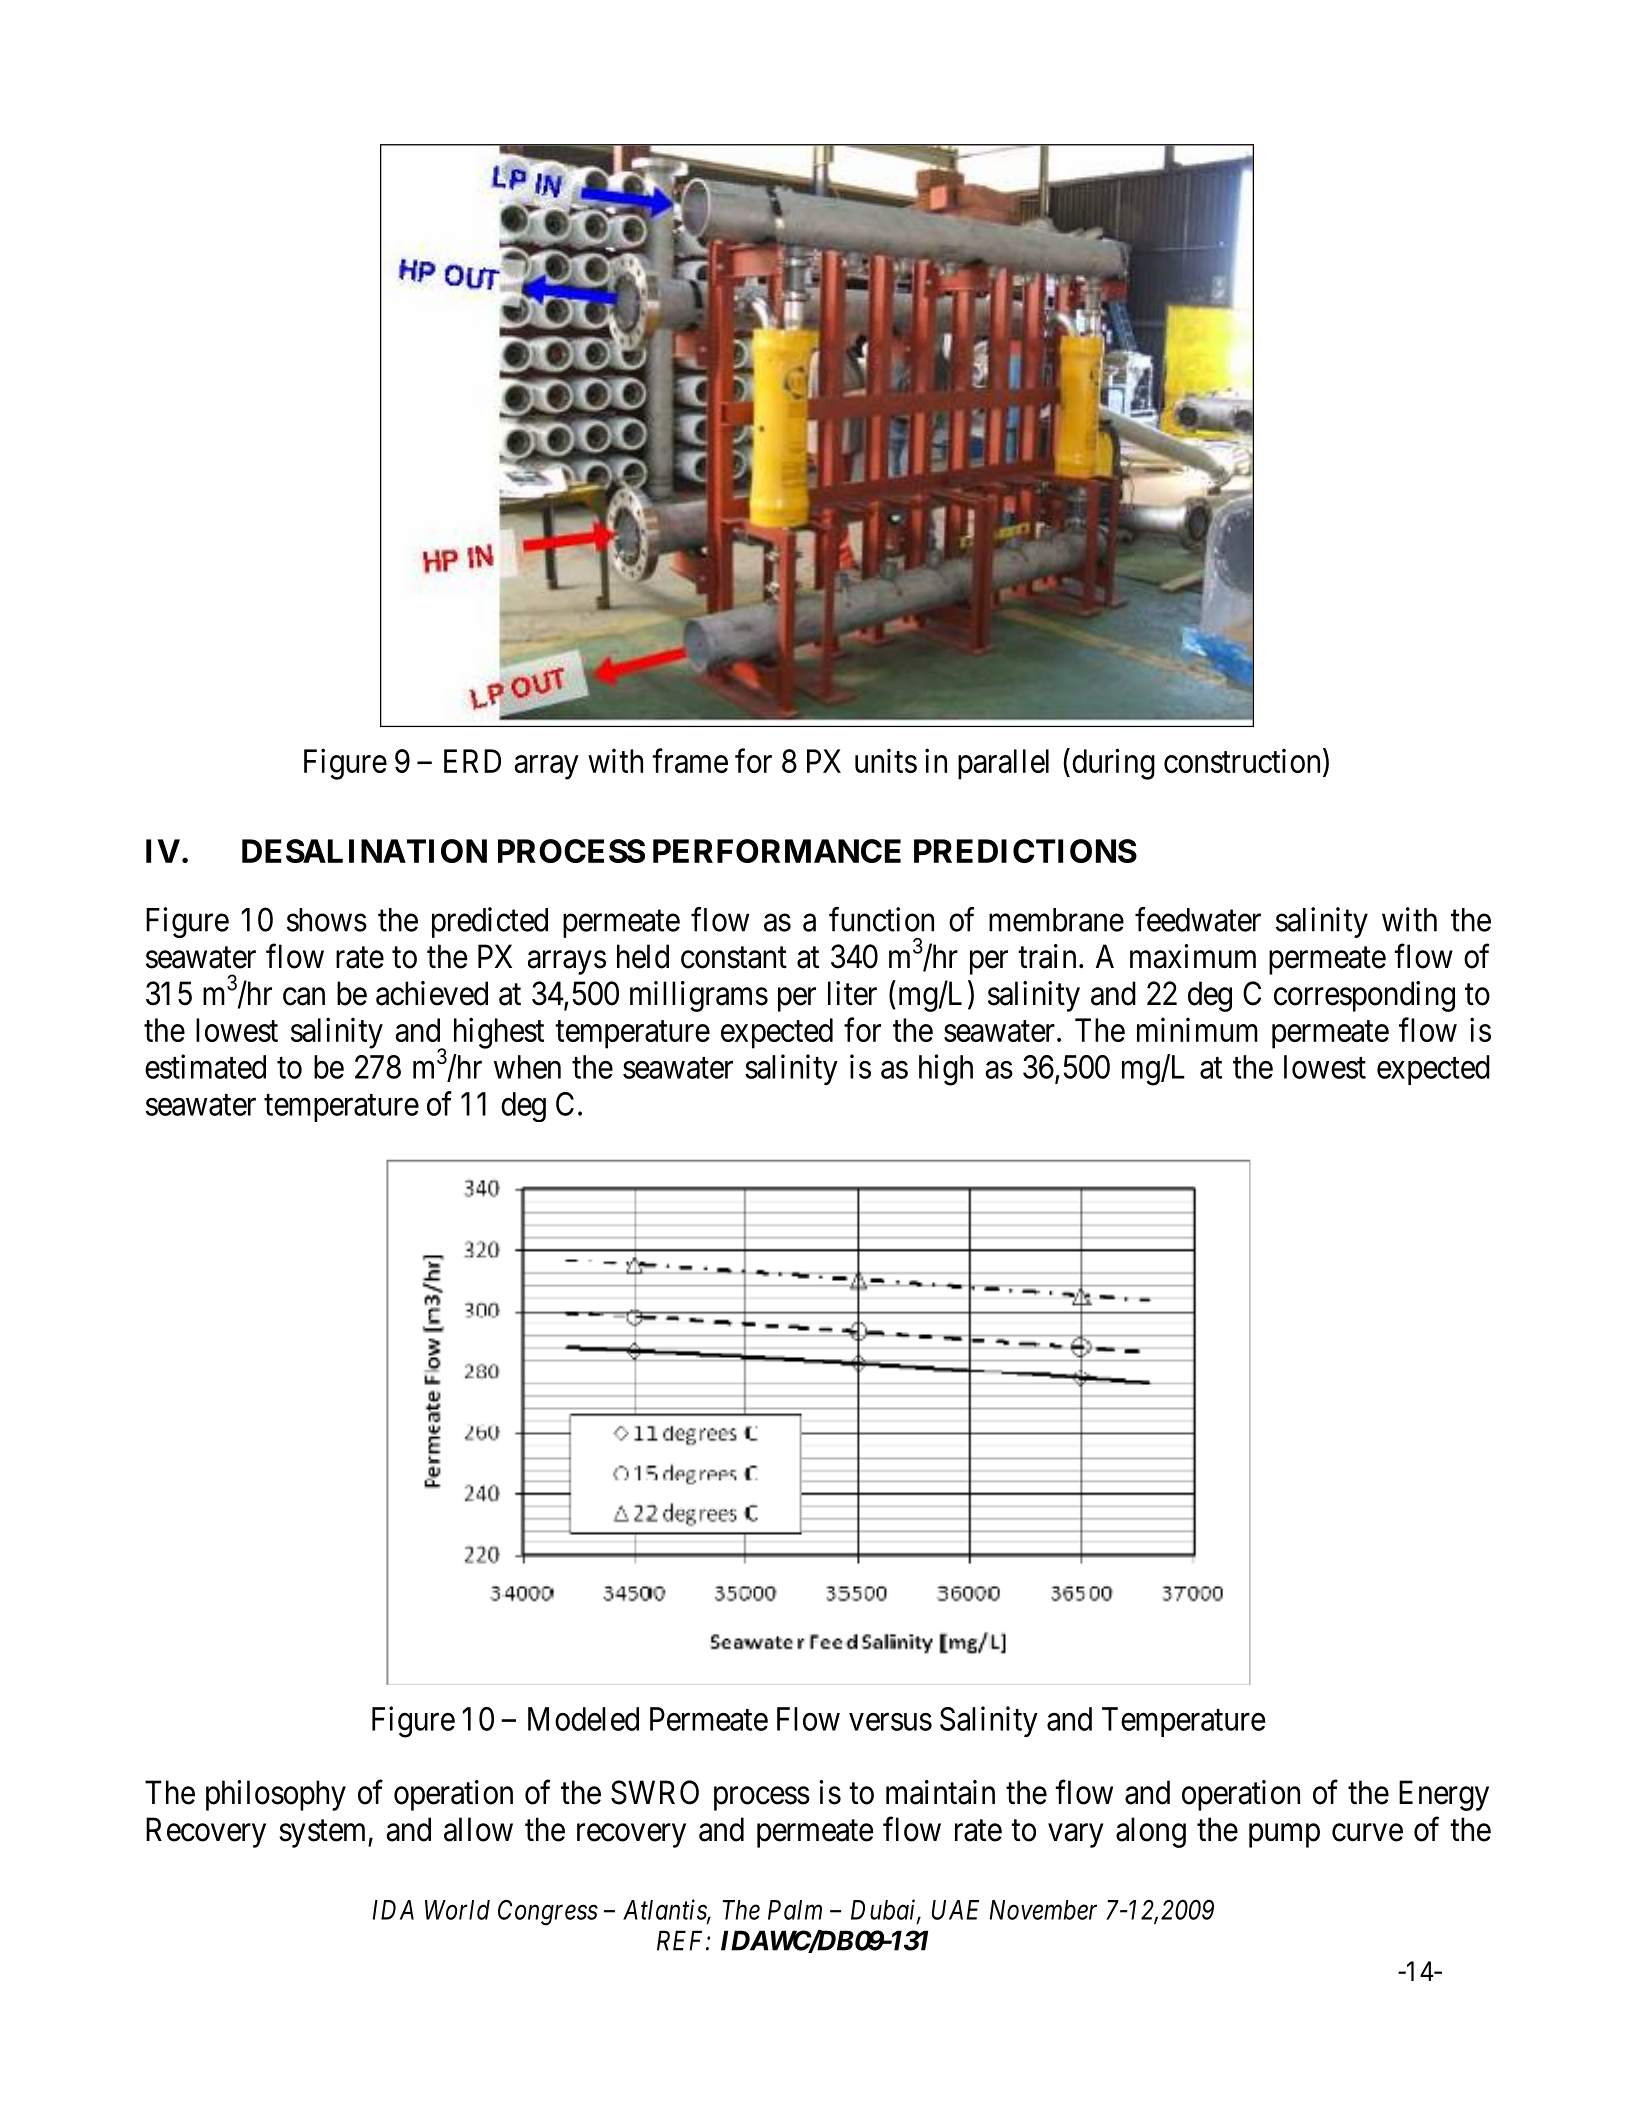 This document has height=2114, width=1634. What do you see at coordinates (1197, 1029) in the document?
I see `minimum` at bounding box center [1197, 1029].
